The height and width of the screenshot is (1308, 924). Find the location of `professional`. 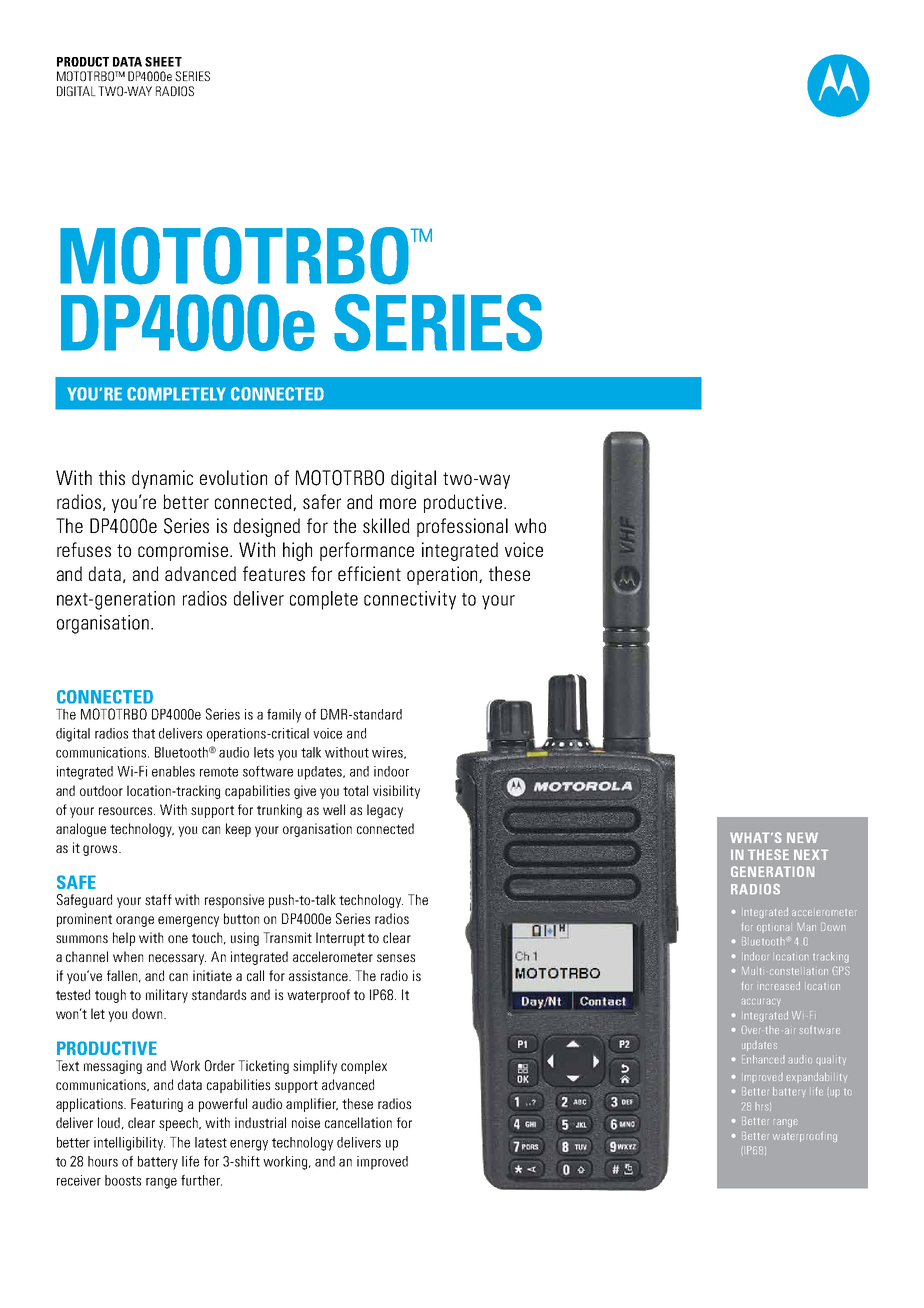

professional is located at coordinates (462, 527).
